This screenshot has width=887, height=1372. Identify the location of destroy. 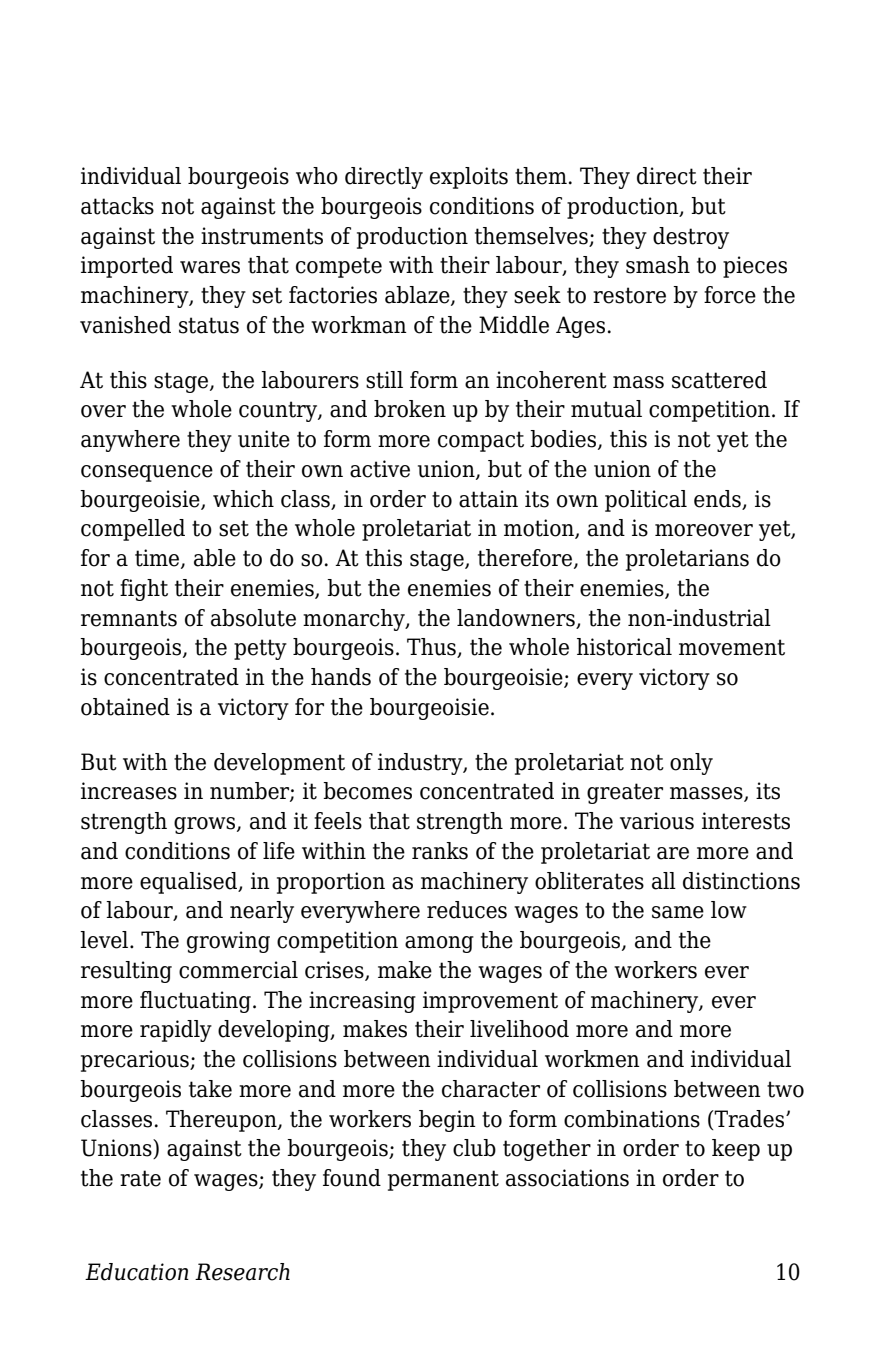
(691, 238).
